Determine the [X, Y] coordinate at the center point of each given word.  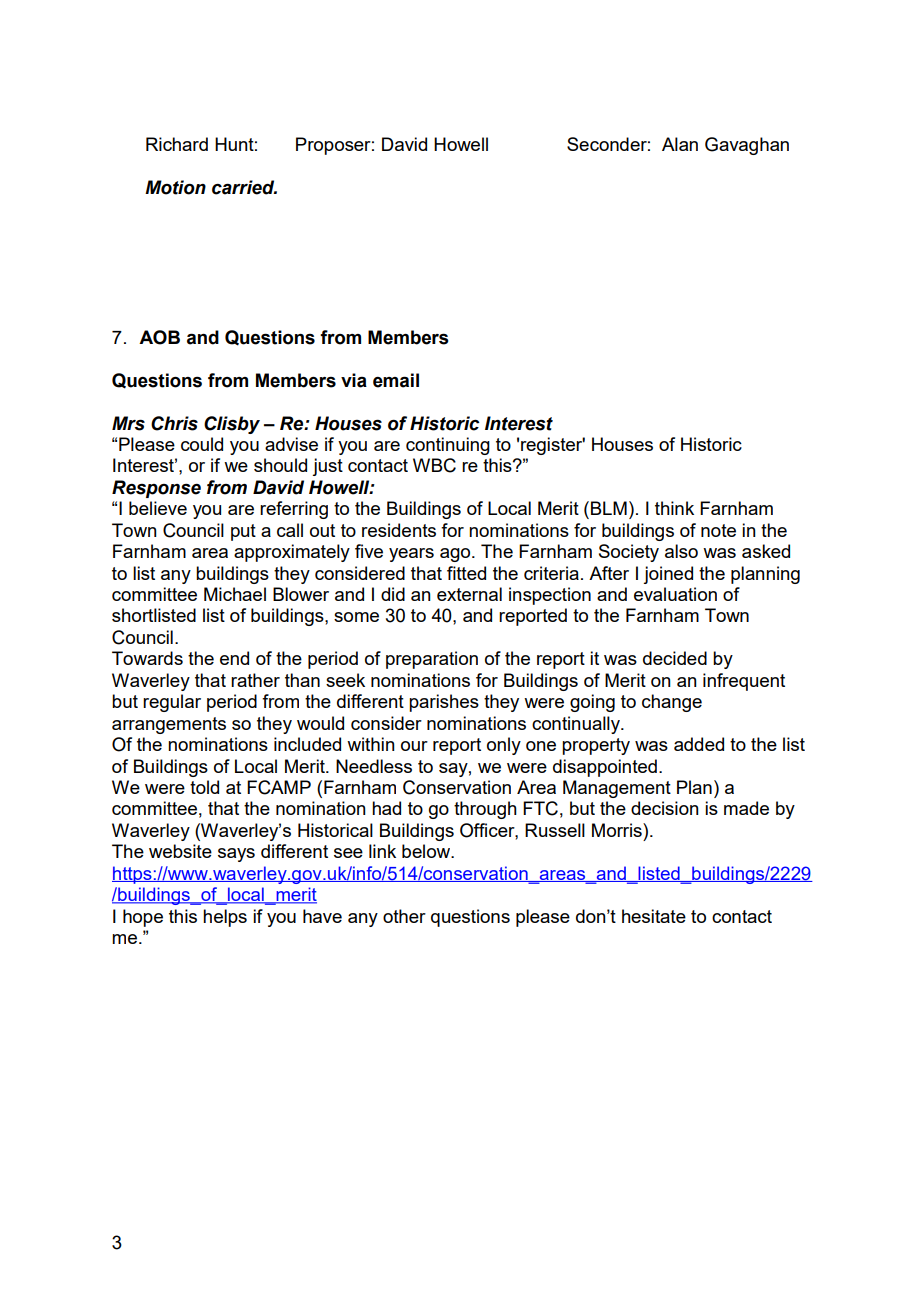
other [404, 916]
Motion [175, 187]
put [243, 532]
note [718, 530]
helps [225, 918]
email [396, 380]
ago [456, 555]
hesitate [654, 916]
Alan [680, 144]
